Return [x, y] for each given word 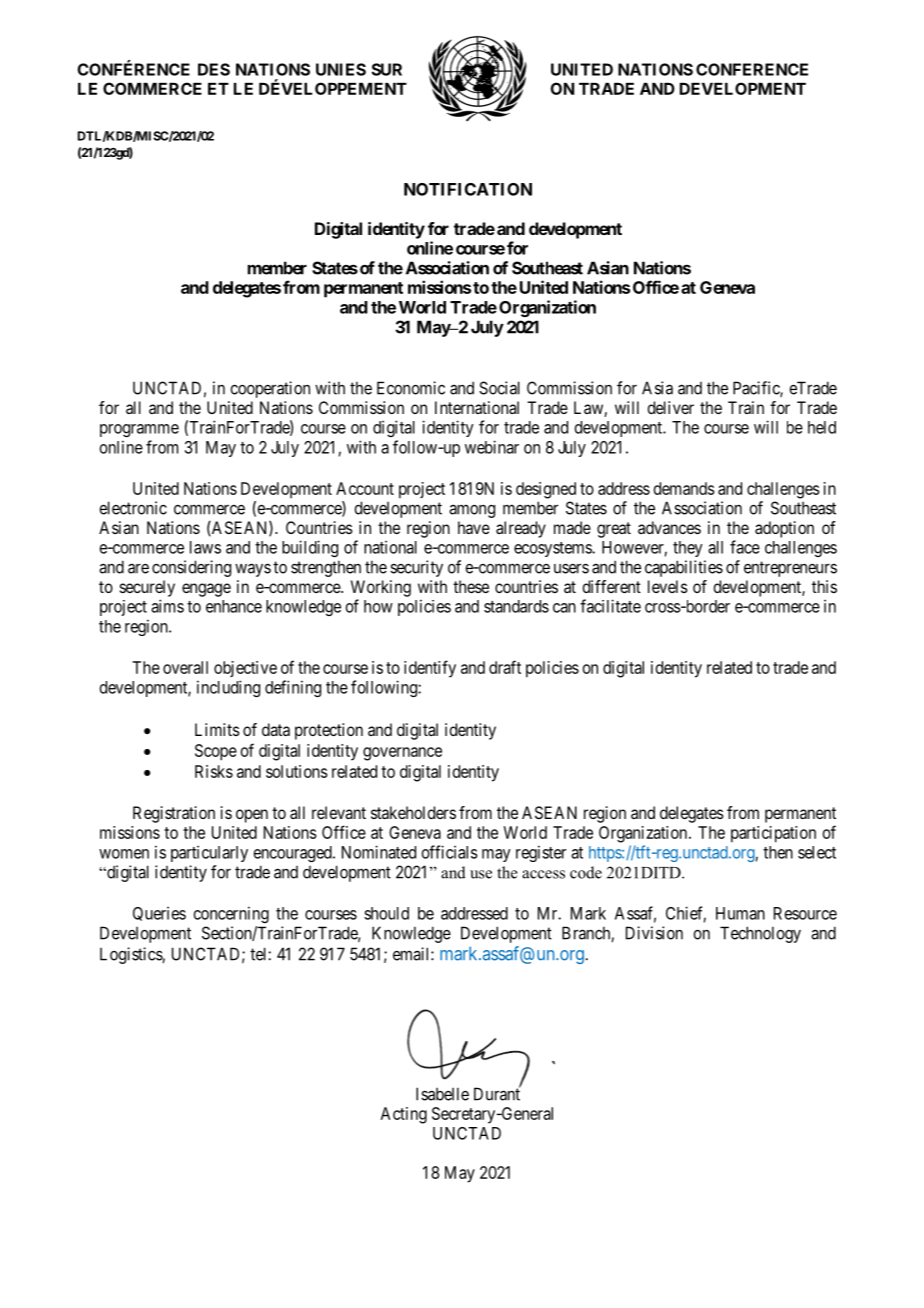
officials [450, 852]
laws [205, 547]
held [822, 427]
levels [668, 586]
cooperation [270, 389]
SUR [387, 69]
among [472, 511]
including [228, 688]
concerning [231, 914]
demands [684, 488]
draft [505, 667]
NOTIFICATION [468, 189]
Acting [404, 1115]
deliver [670, 407]
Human [740, 913]
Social [499, 388]
